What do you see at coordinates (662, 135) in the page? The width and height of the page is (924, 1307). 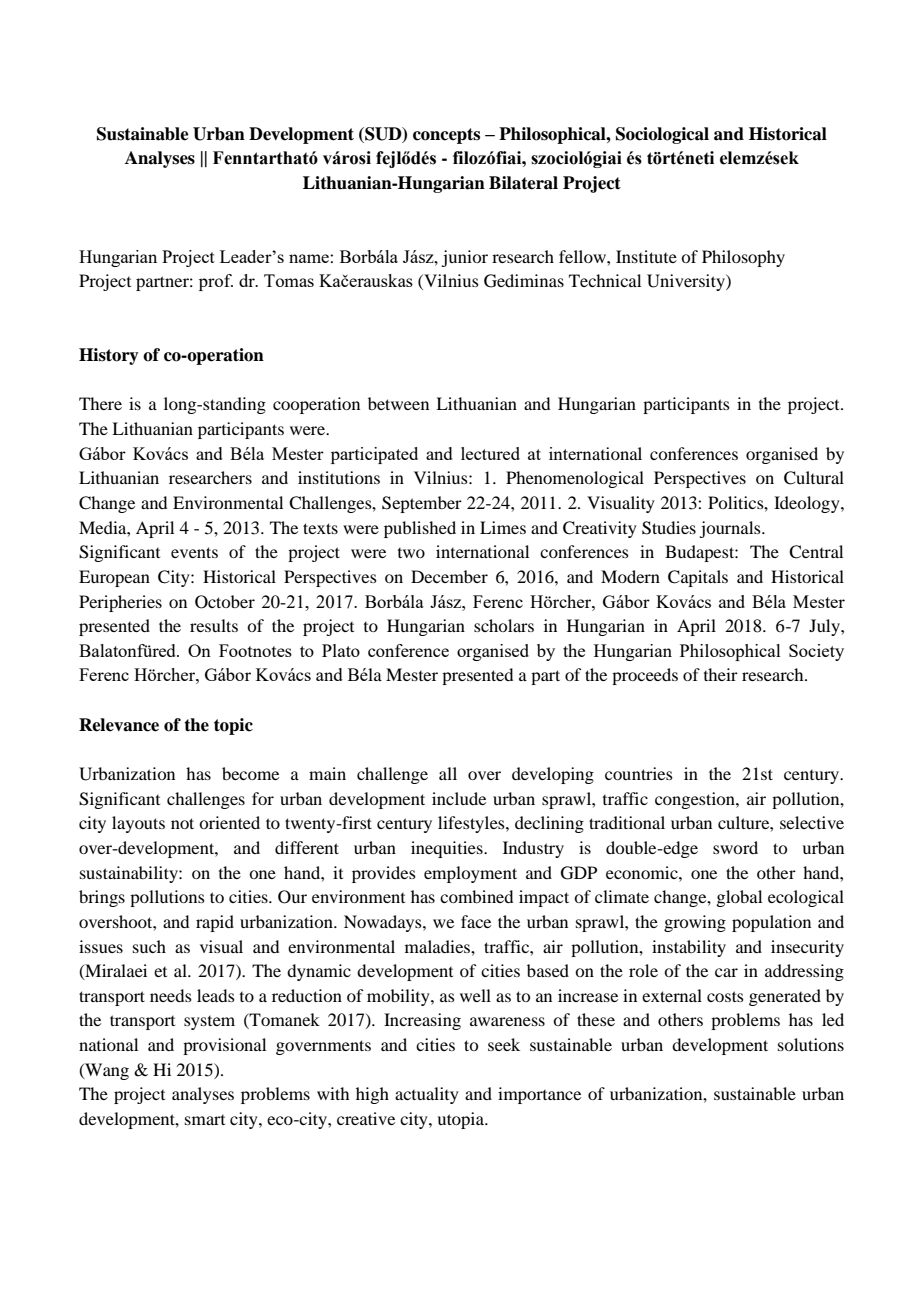 I see `Sociological` at bounding box center [662, 135].
